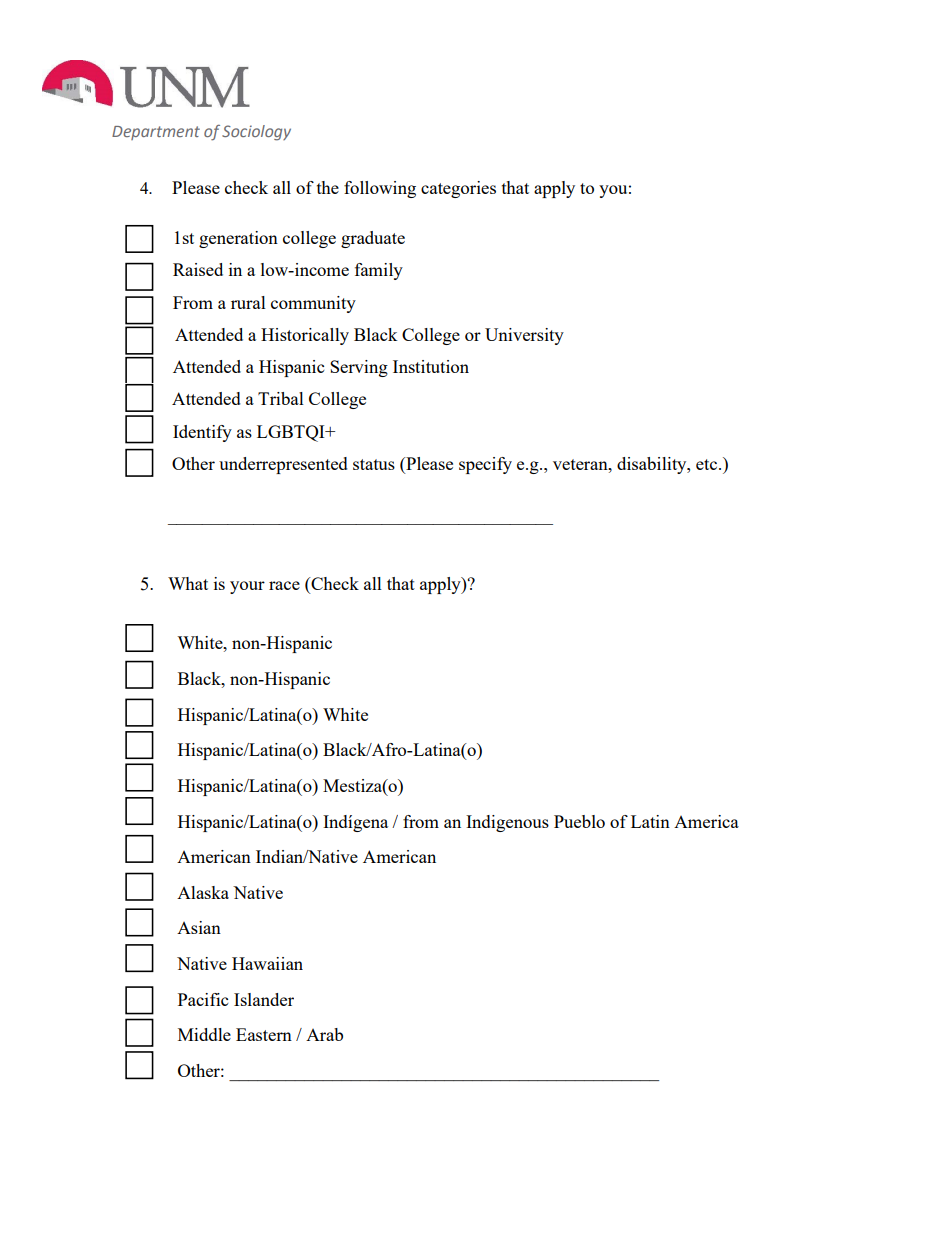 The height and width of the screenshot is (1233, 952). I want to click on Arab, so click(324, 1034).
